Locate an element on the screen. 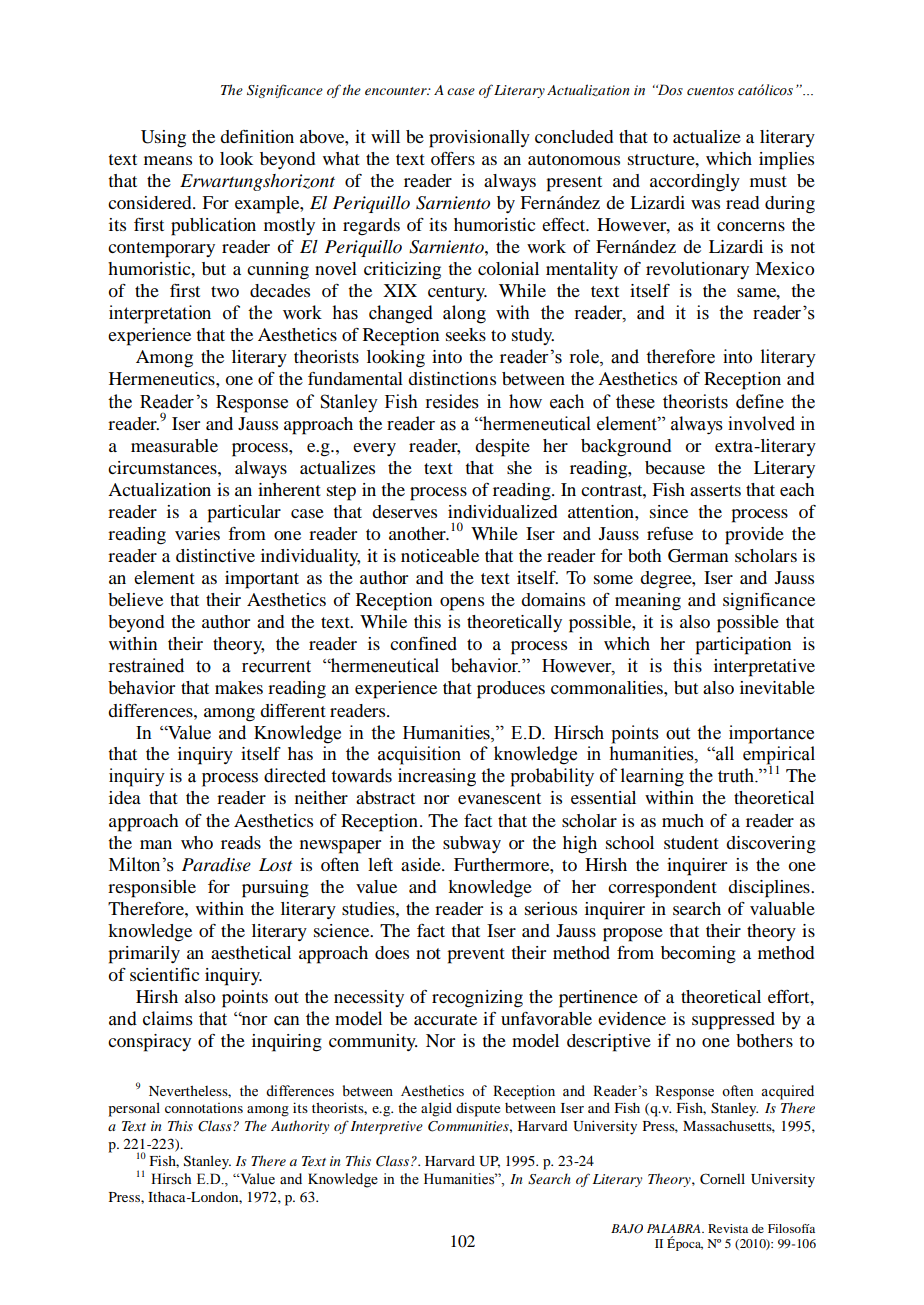 This screenshot has height=1305, width=924. provisionally is located at coordinates (479, 139).
